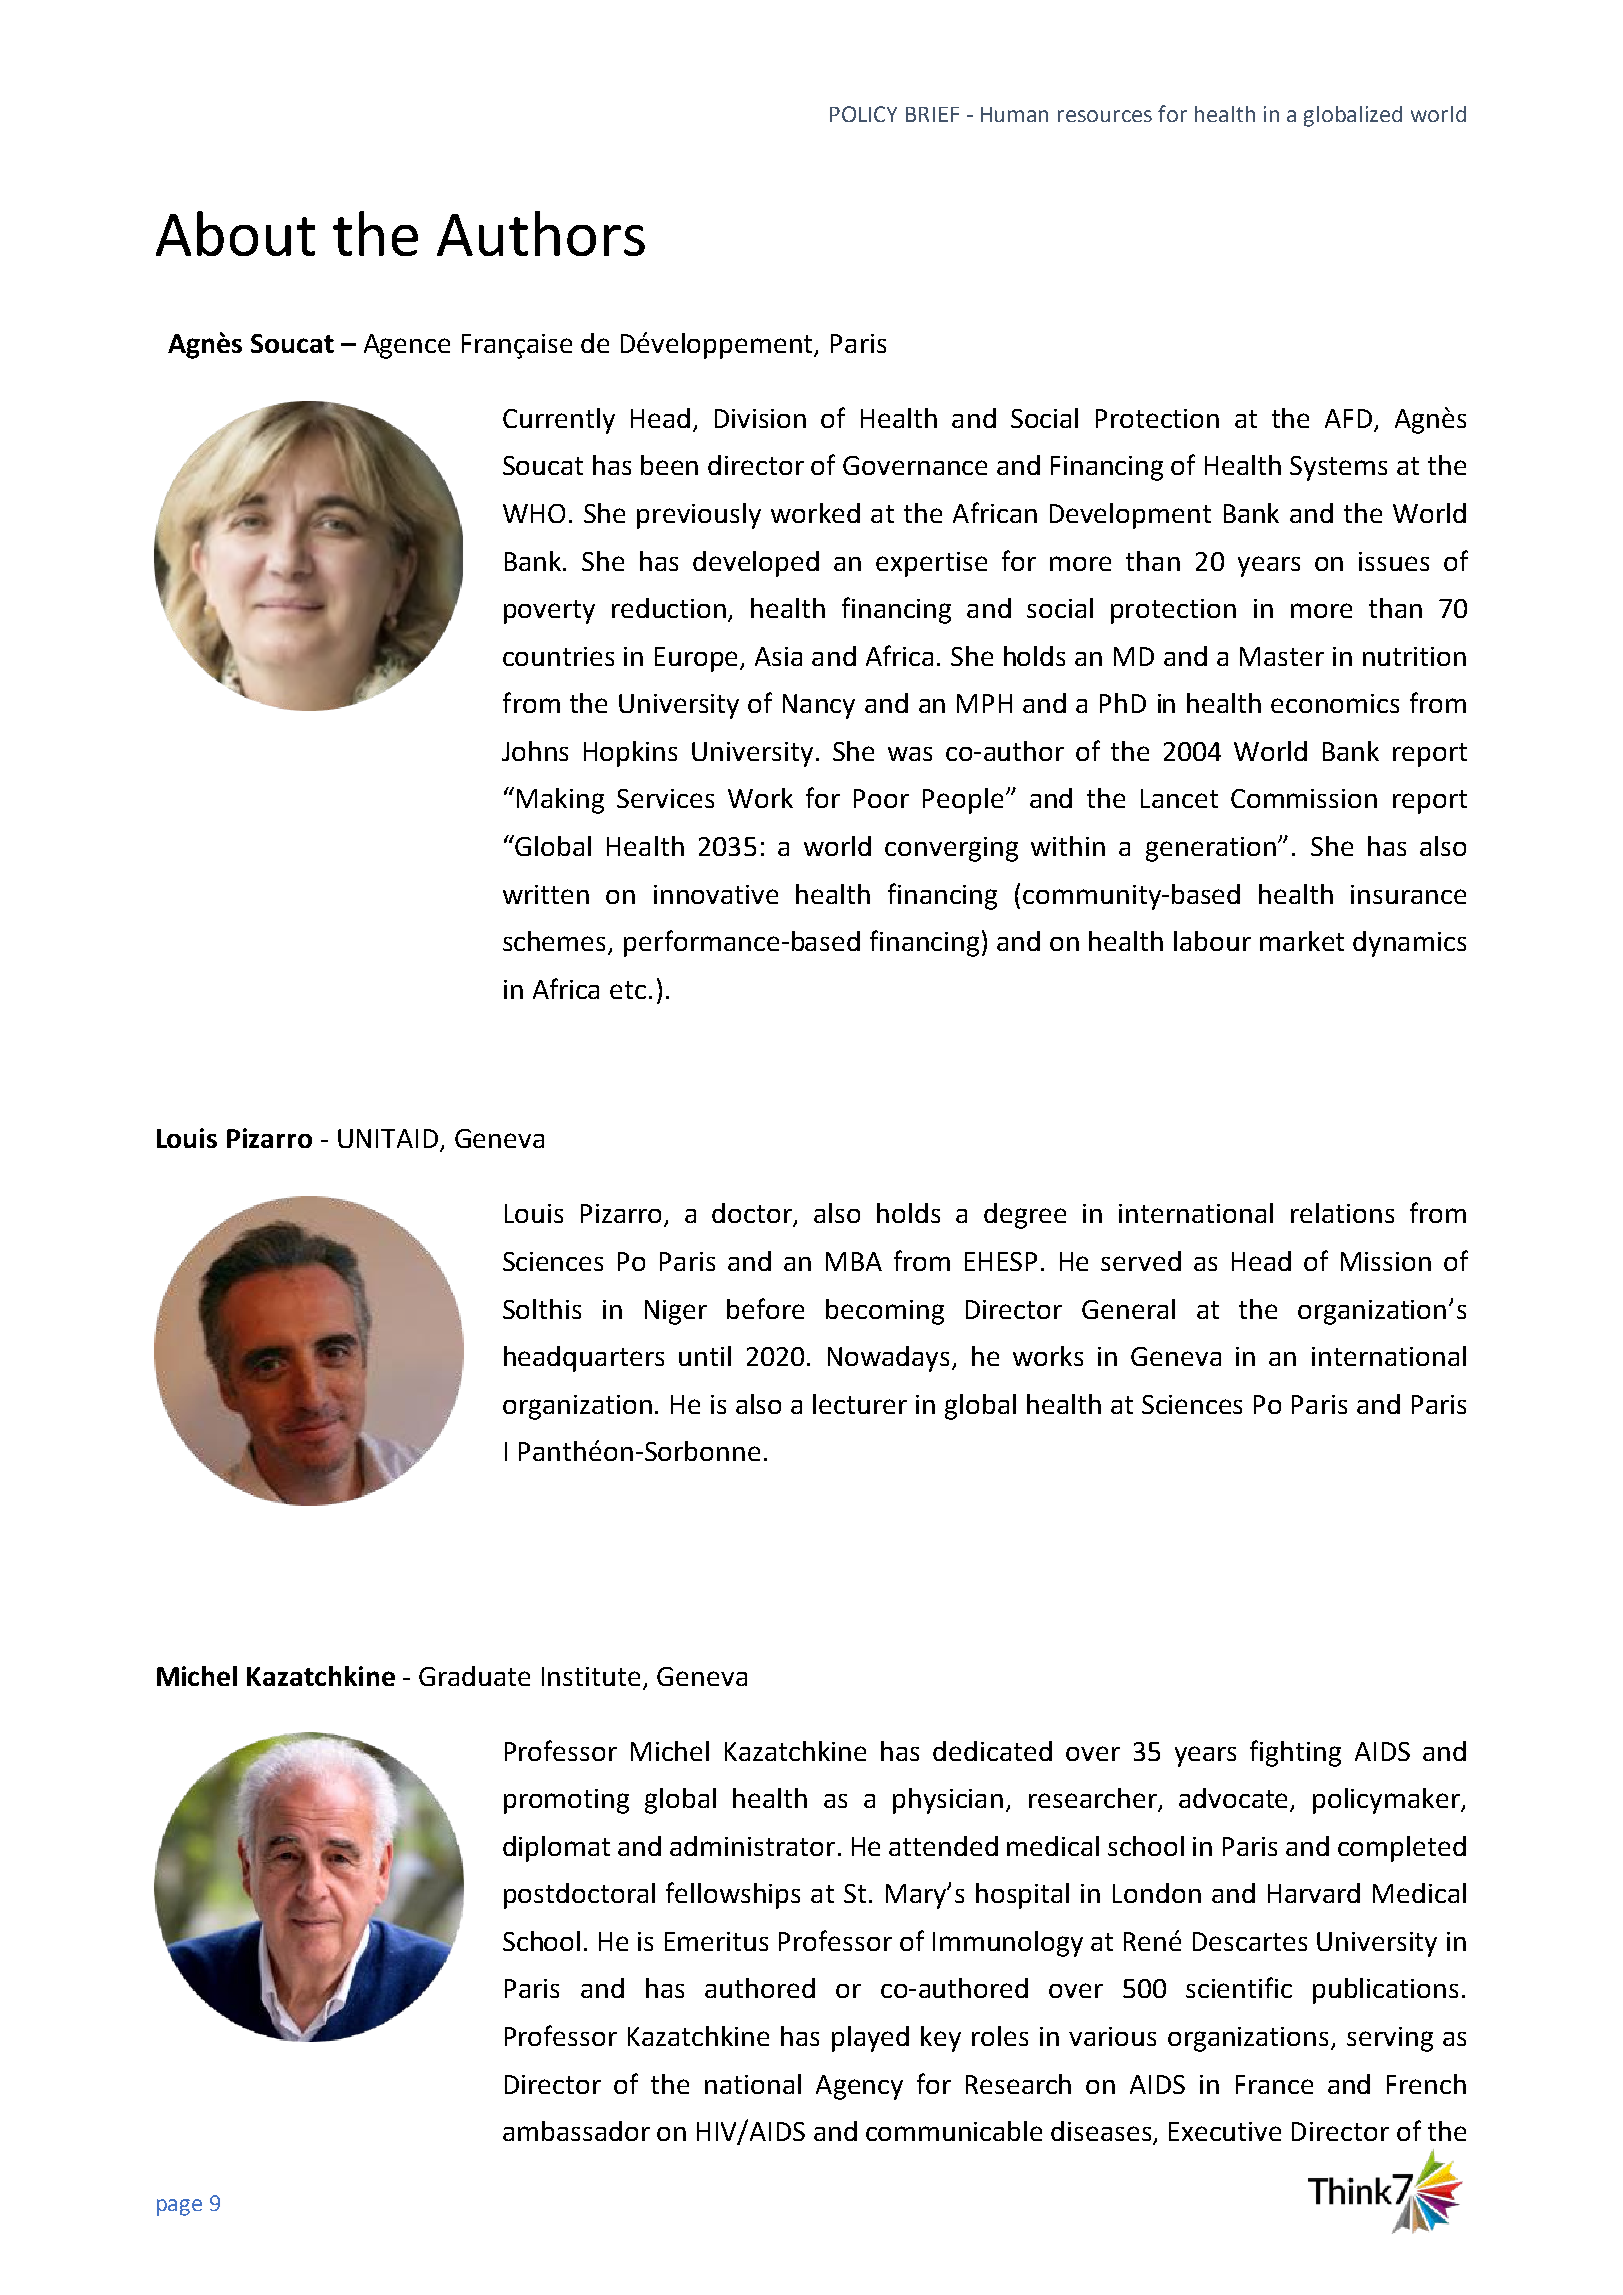  Describe the element at coordinates (1282, 656) in the screenshot. I see `Master` at that location.
